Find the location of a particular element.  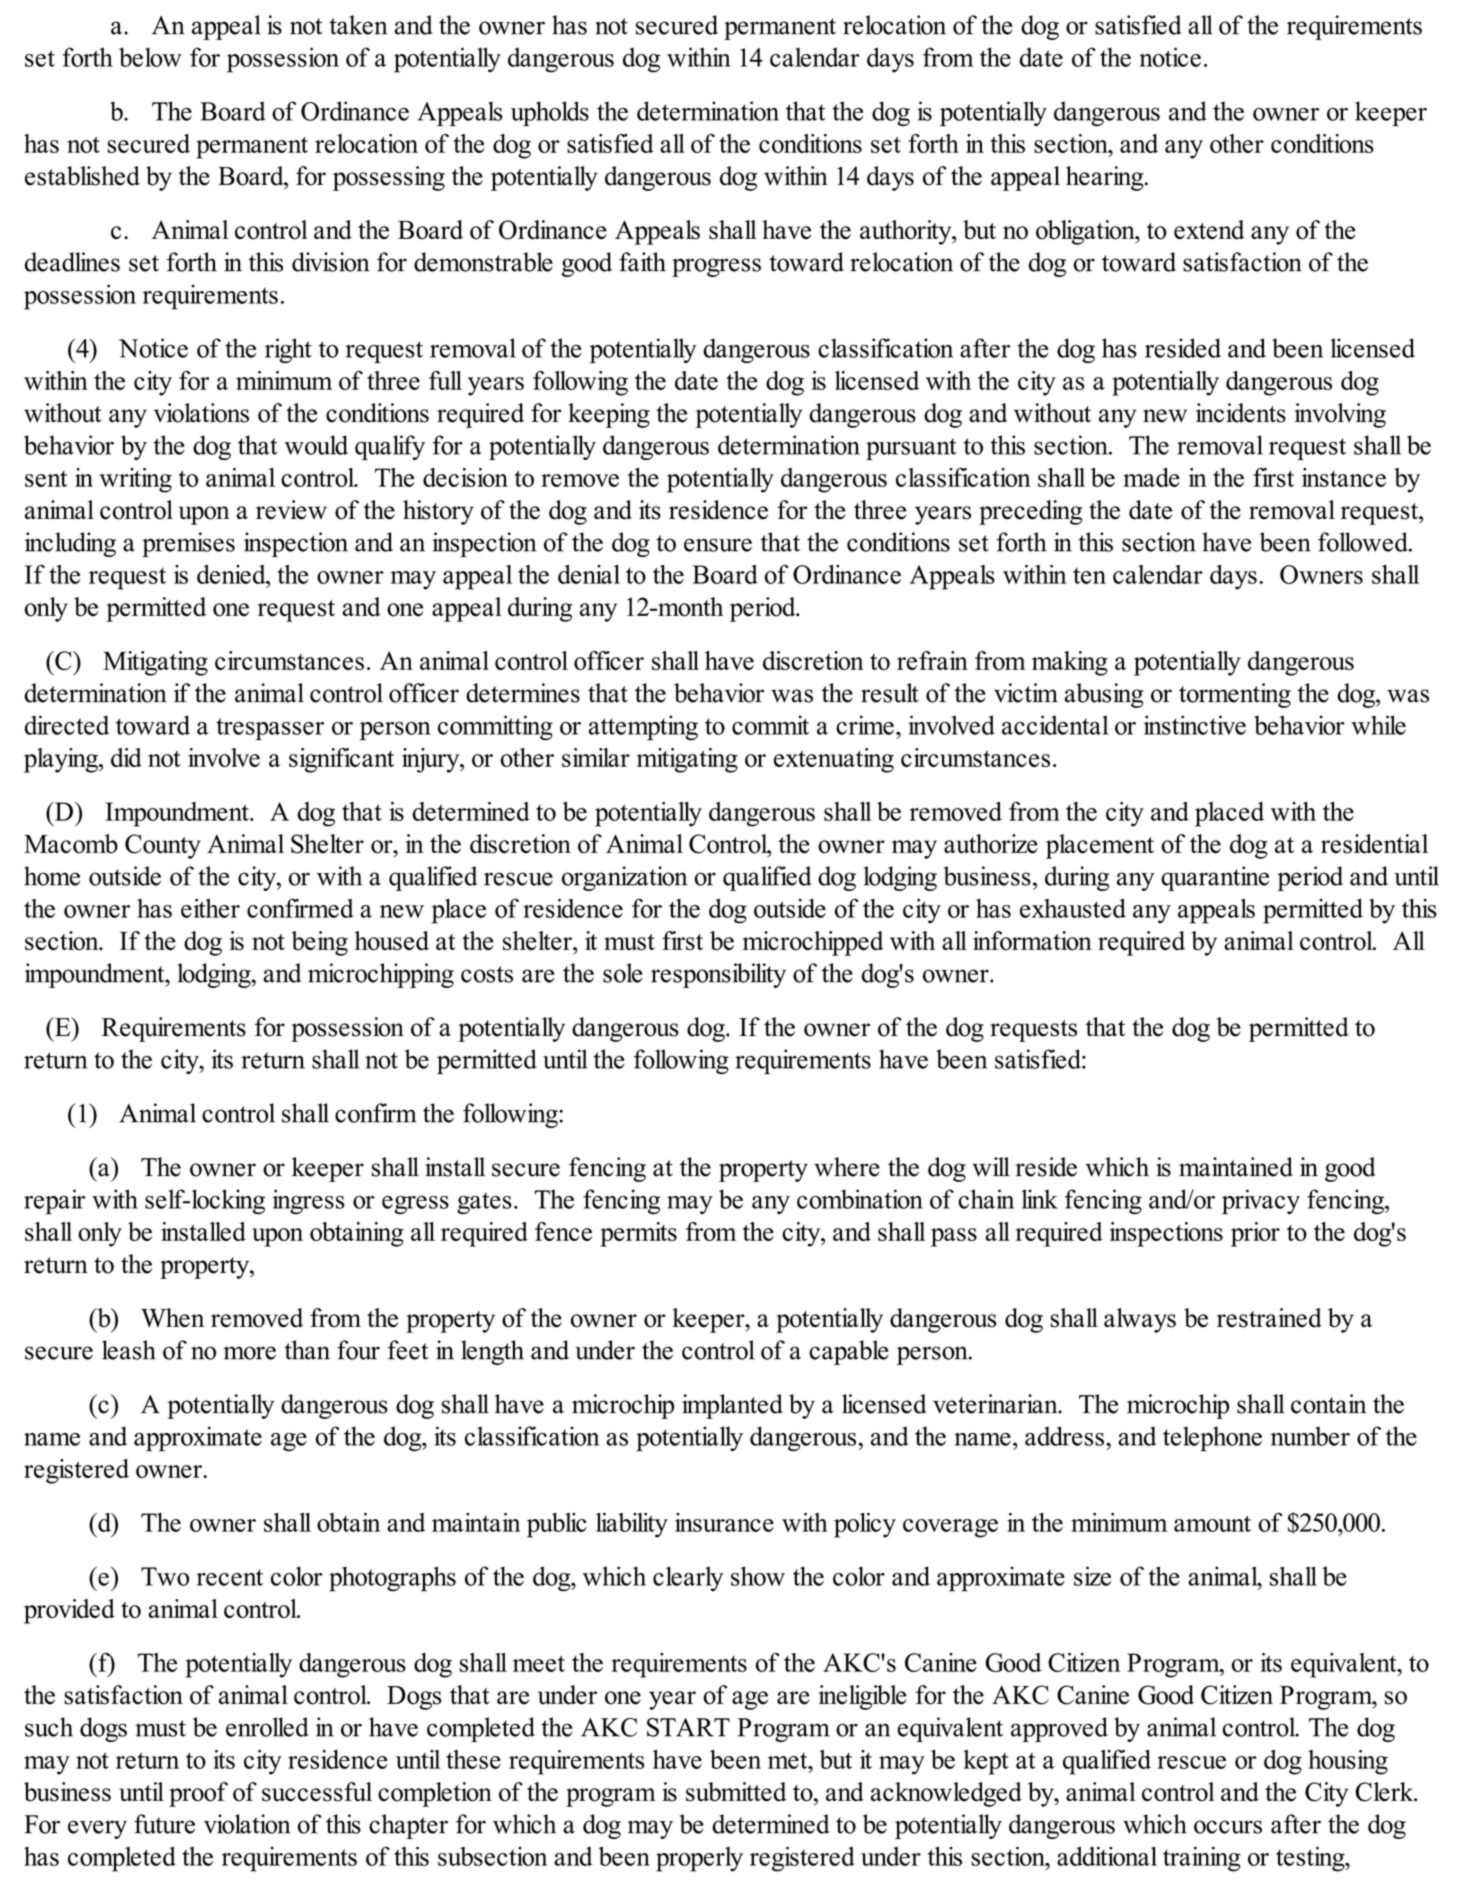

permits is located at coordinates (638, 1234).
